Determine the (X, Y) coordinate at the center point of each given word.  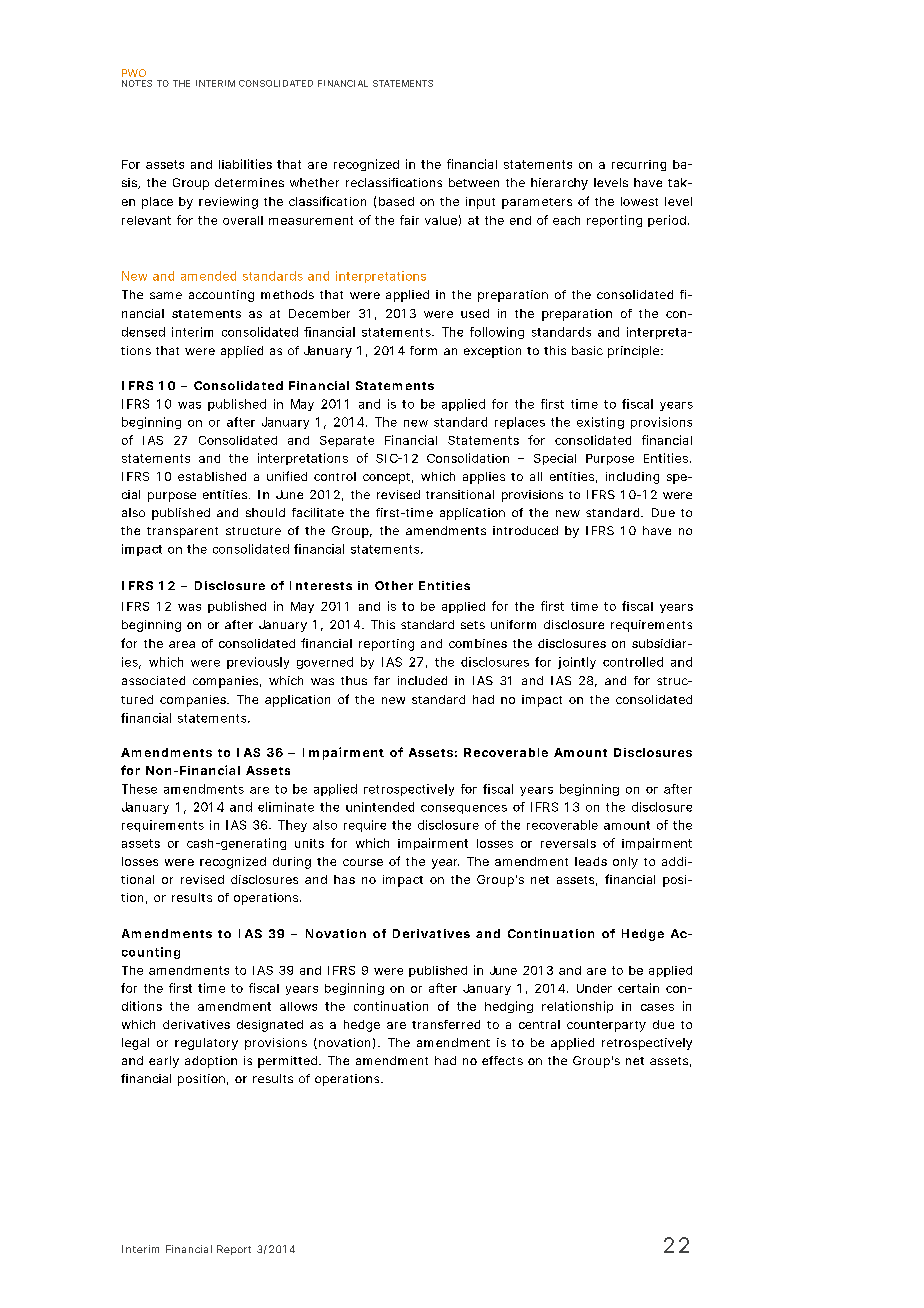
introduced (525, 530)
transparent (182, 532)
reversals (568, 843)
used (475, 313)
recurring (639, 165)
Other (394, 585)
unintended (380, 807)
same (166, 295)
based (396, 201)
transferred (446, 1024)
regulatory (206, 1044)
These (139, 789)
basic (587, 350)
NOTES (137, 83)
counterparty (606, 1026)
